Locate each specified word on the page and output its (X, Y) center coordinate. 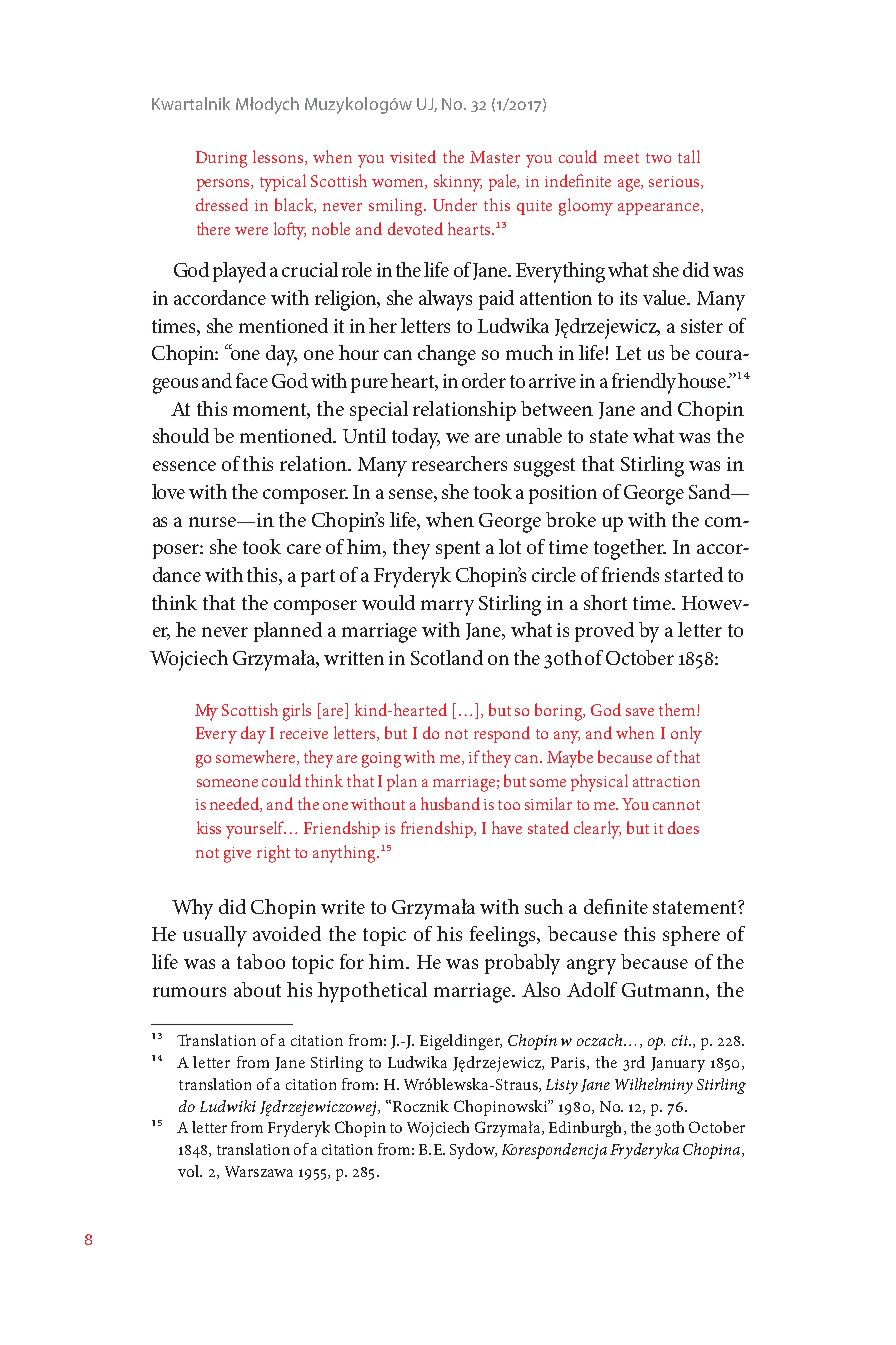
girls (297, 712)
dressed (222, 204)
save (640, 712)
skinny (458, 183)
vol (190, 1171)
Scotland (447, 657)
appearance (660, 209)
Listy (562, 1086)
